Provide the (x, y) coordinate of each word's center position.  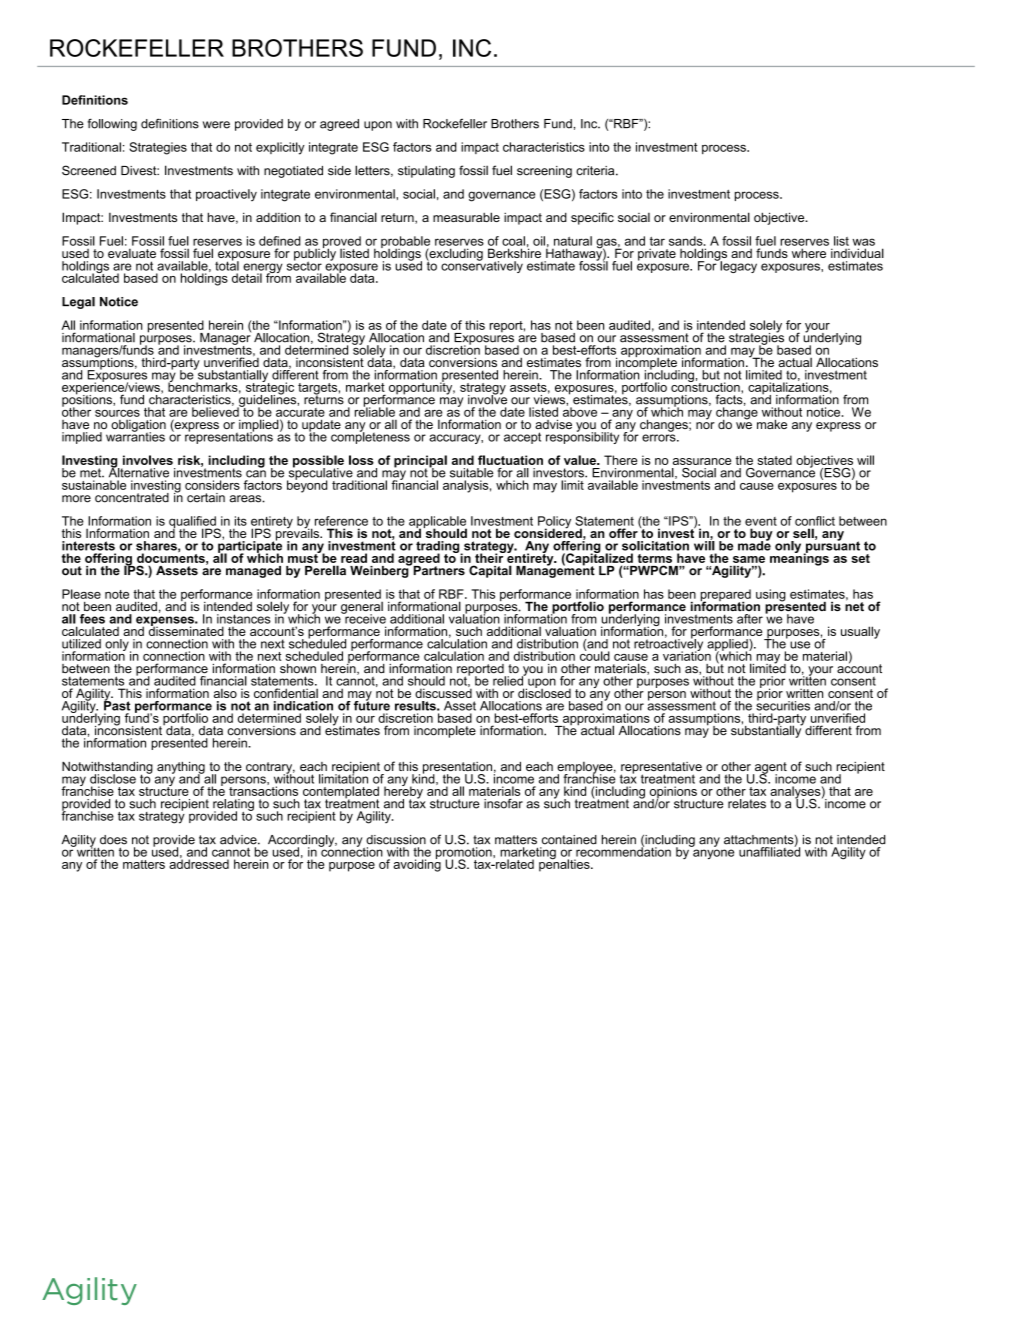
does (113, 840)
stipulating (426, 172)
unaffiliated (769, 851)
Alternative (139, 472)
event (761, 521)
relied (509, 680)
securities (783, 705)
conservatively (482, 266)
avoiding (417, 864)
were (216, 125)
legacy (737, 266)
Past (117, 705)
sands (687, 241)
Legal (78, 303)
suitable (471, 473)
